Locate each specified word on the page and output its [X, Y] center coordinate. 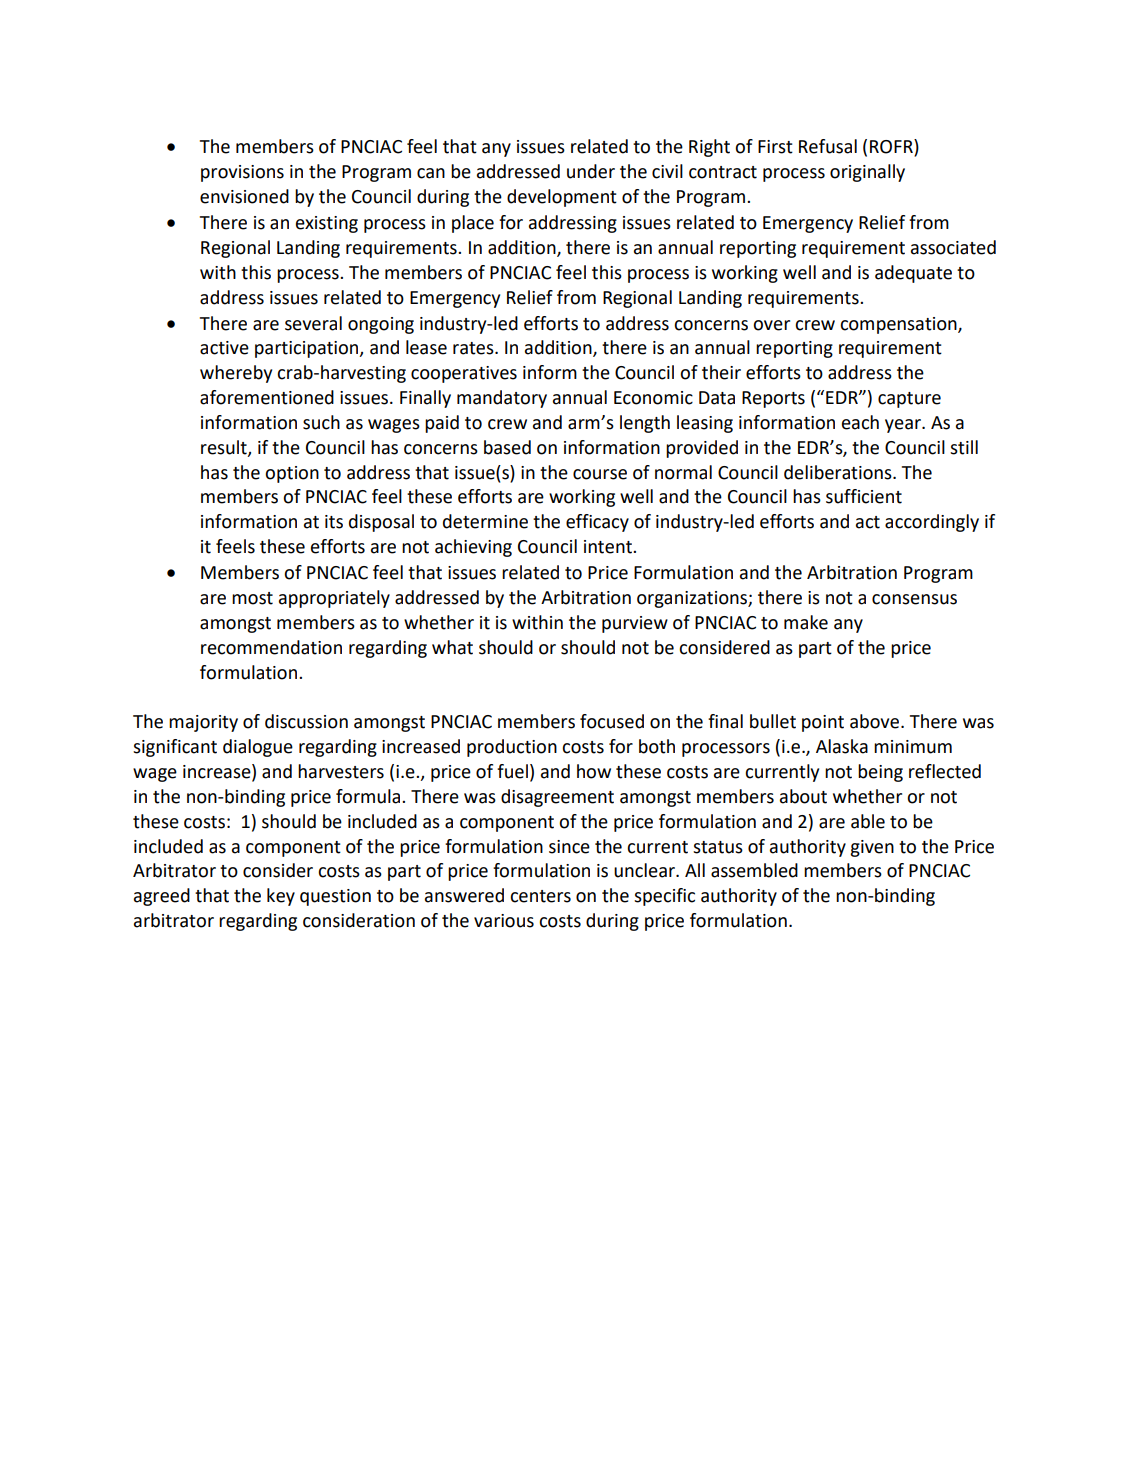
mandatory [502, 399]
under [591, 171]
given [872, 848]
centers [540, 896]
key [281, 897]
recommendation [271, 647]
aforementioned [267, 397]
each [860, 422]
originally [867, 173]
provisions [242, 173]
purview [635, 624]
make [806, 622]
